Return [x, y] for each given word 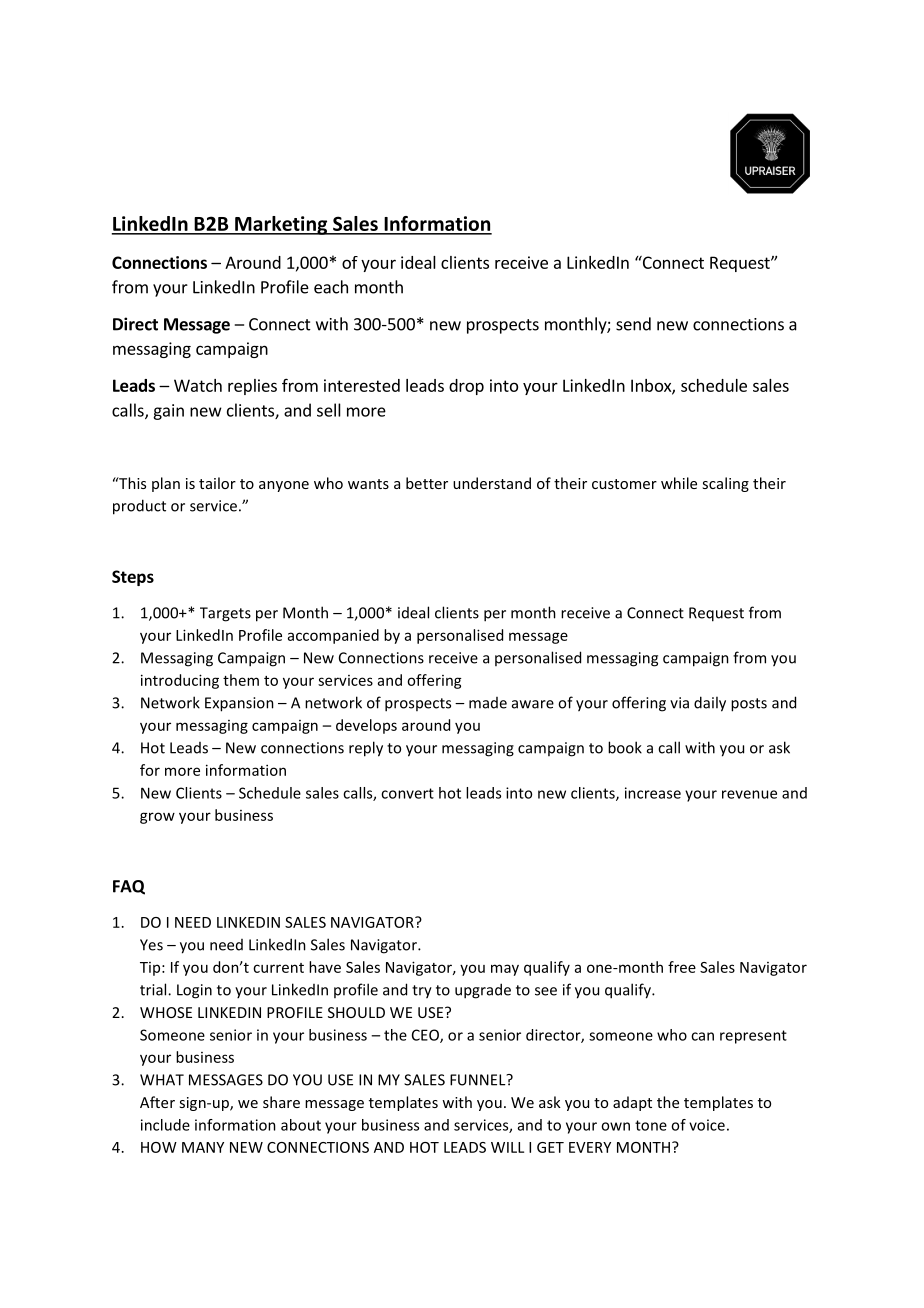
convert [407, 793]
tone [651, 1125]
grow [157, 818]
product [139, 507]
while [679, 483]
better [427, 483]
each [331, 287]
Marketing [281, 225]
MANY [203, 1147]
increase [653, 793]
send [633, 324]
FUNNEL [479, 1080]
